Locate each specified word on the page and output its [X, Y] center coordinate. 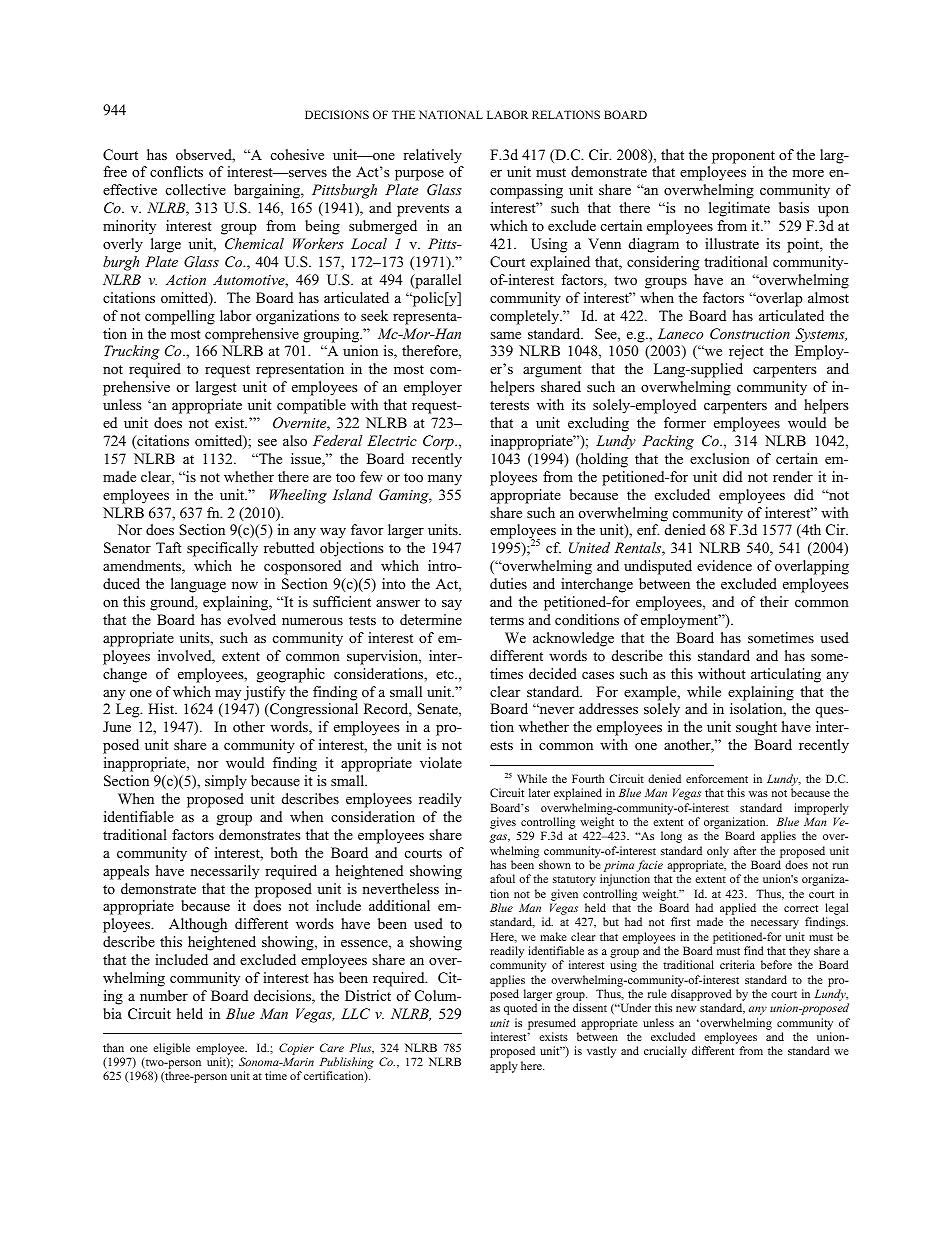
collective [196, 189]
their [774, 601]
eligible [171, 1049]
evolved [251, 619]
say [452, 605]
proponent [743, 157]
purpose [419, 175]
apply [504, 1067]
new [686, 1009]
